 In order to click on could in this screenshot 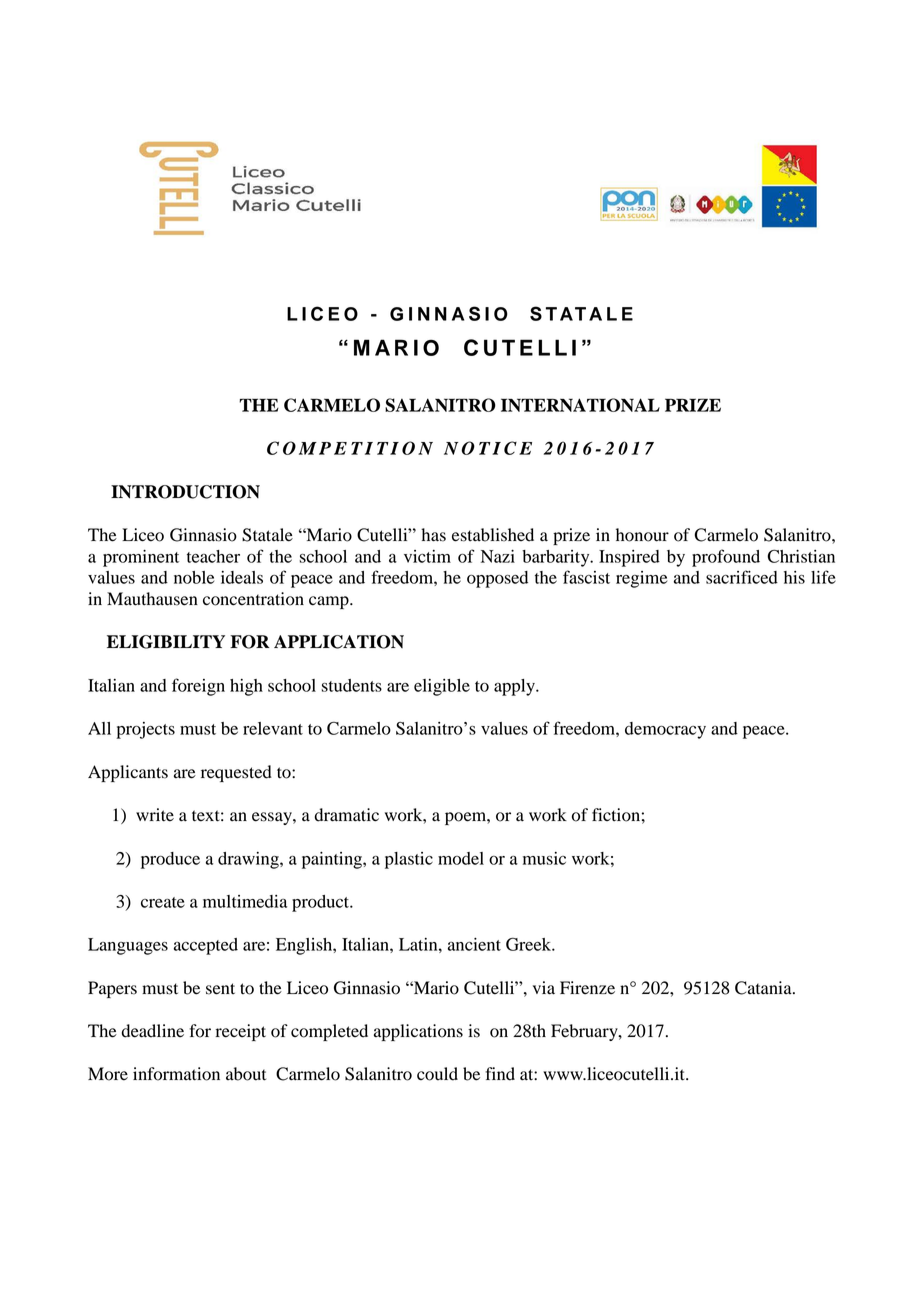, I will do `click(437, 1074)`.
